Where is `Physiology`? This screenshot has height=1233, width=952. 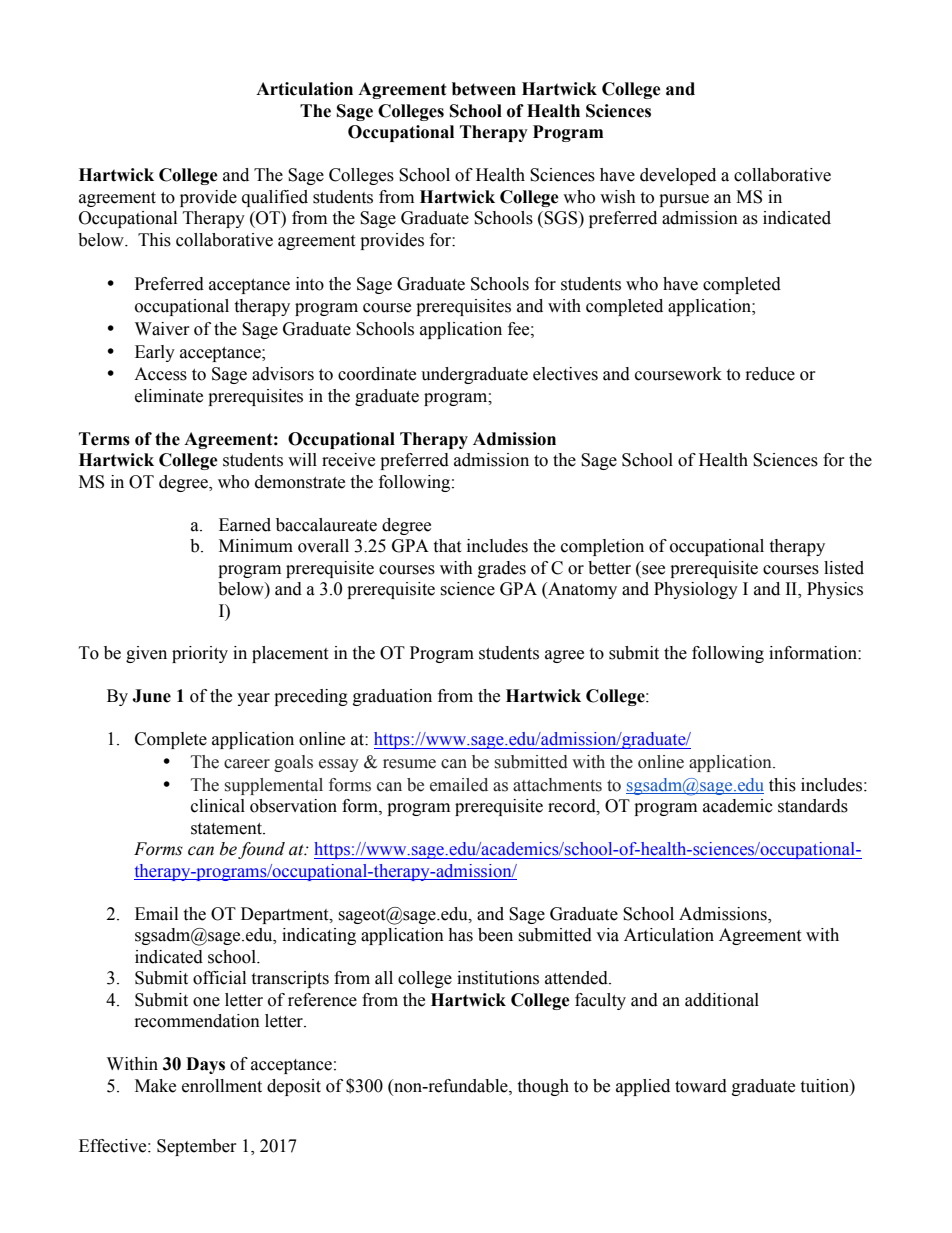 Physiology is located at coordinates (696, 590).
